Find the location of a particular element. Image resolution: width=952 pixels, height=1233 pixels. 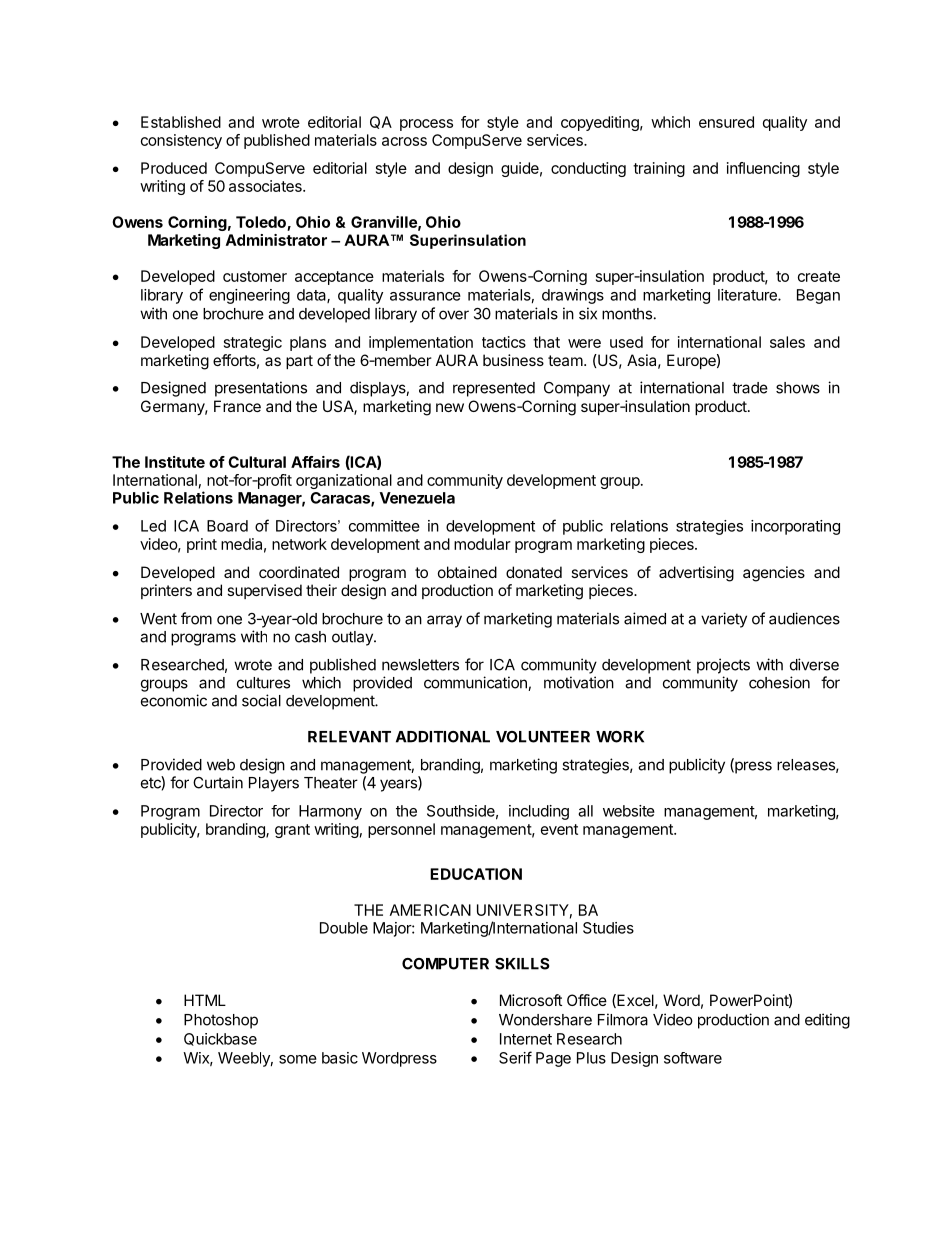

Internet is located at coordinates (526, 1039).
